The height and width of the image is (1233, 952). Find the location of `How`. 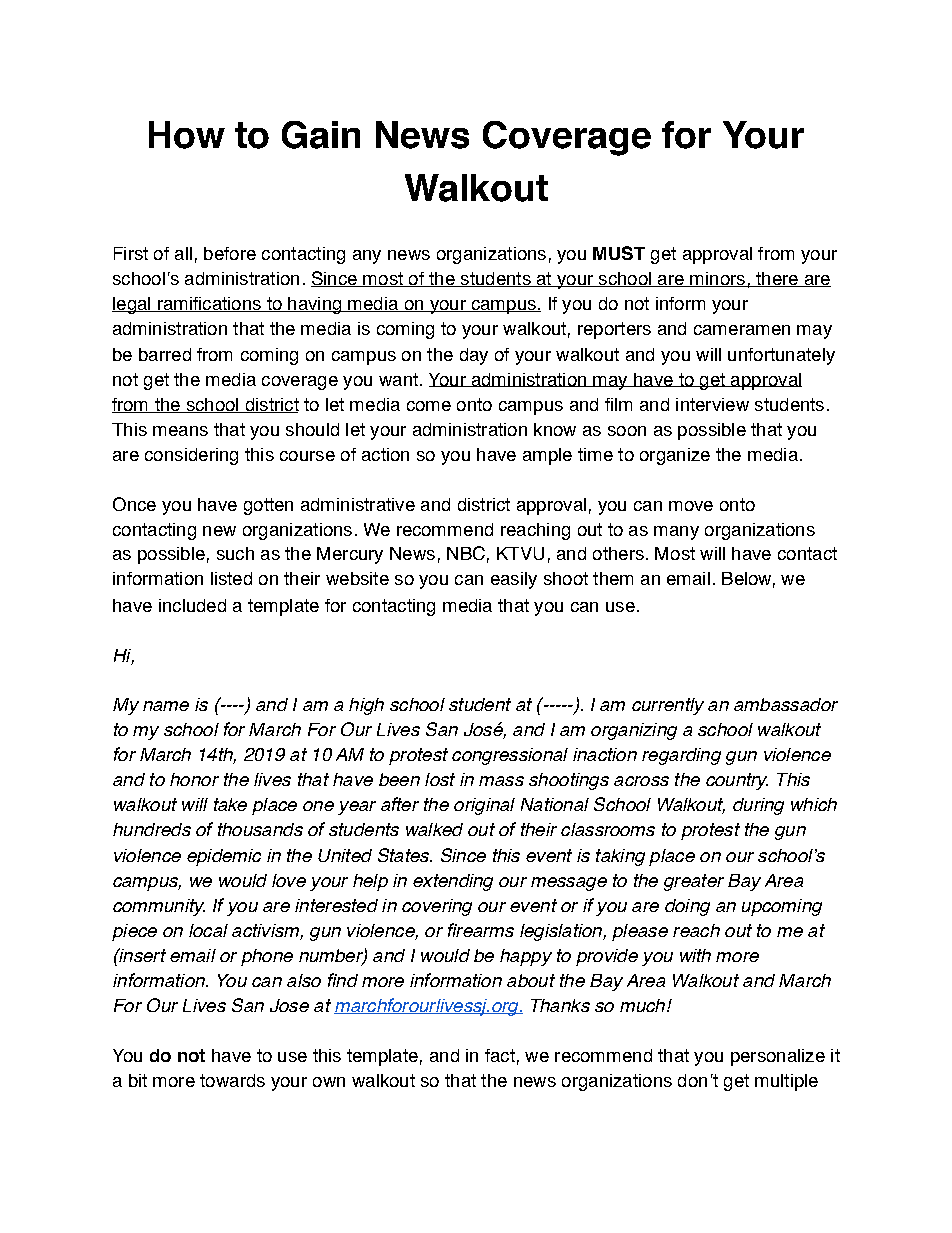

How is located at coordinates (187, 135).
